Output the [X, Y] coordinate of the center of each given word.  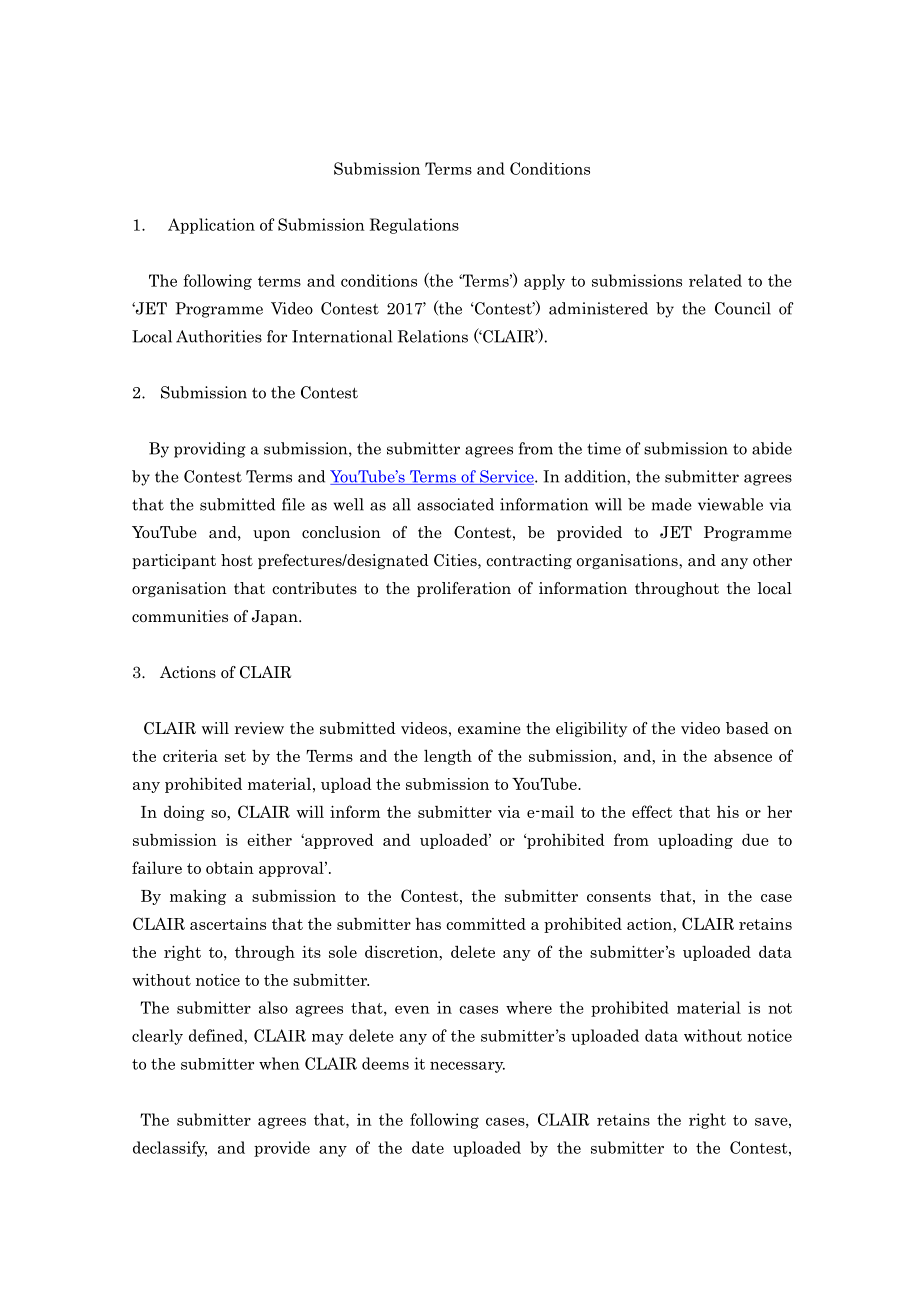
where [529, 1007]
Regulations [414, 226]
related [715, 280]
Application [211, 226]
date [428, 1147]
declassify [170, 1149]
